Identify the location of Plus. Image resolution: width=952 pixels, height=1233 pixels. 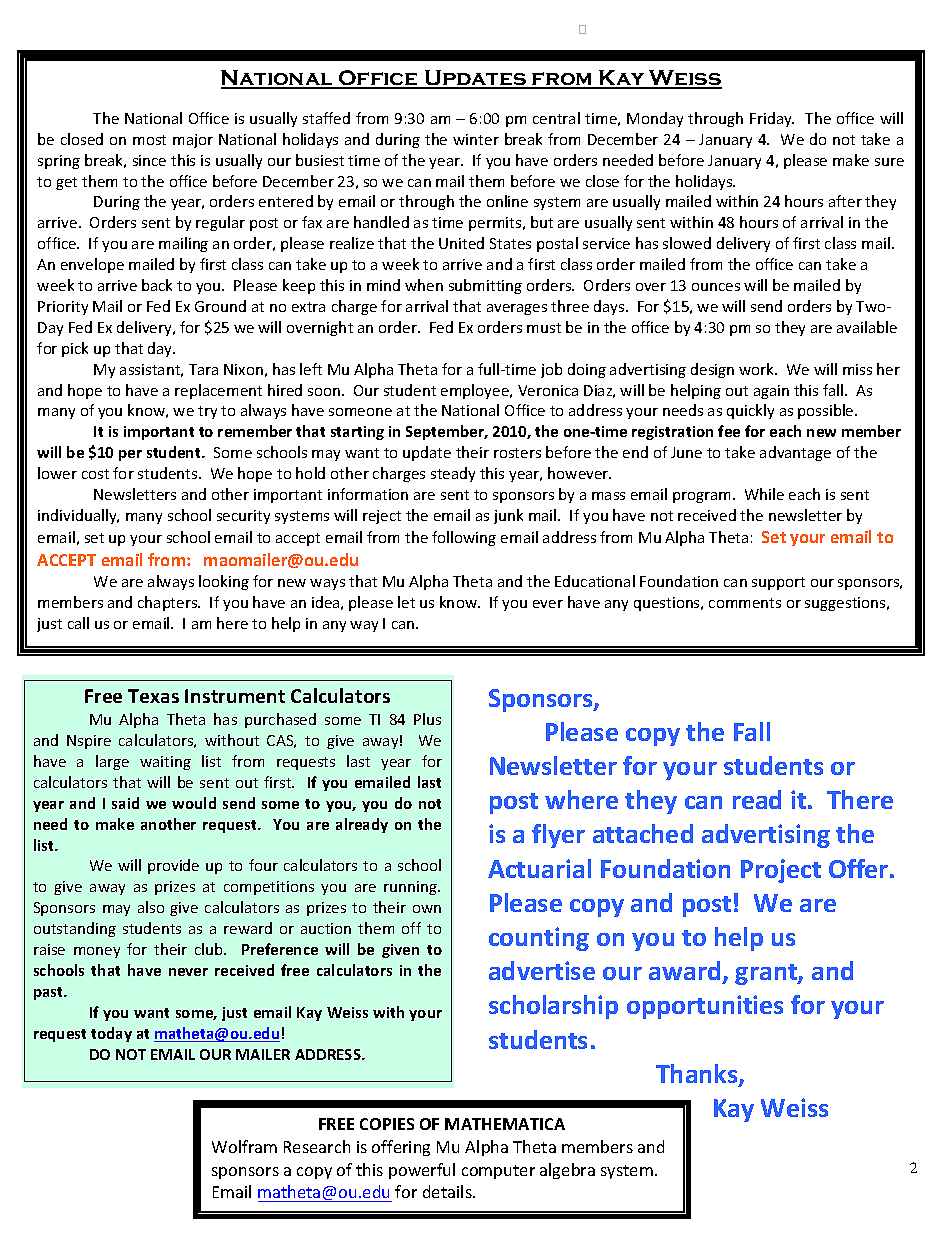
(427, 719).
